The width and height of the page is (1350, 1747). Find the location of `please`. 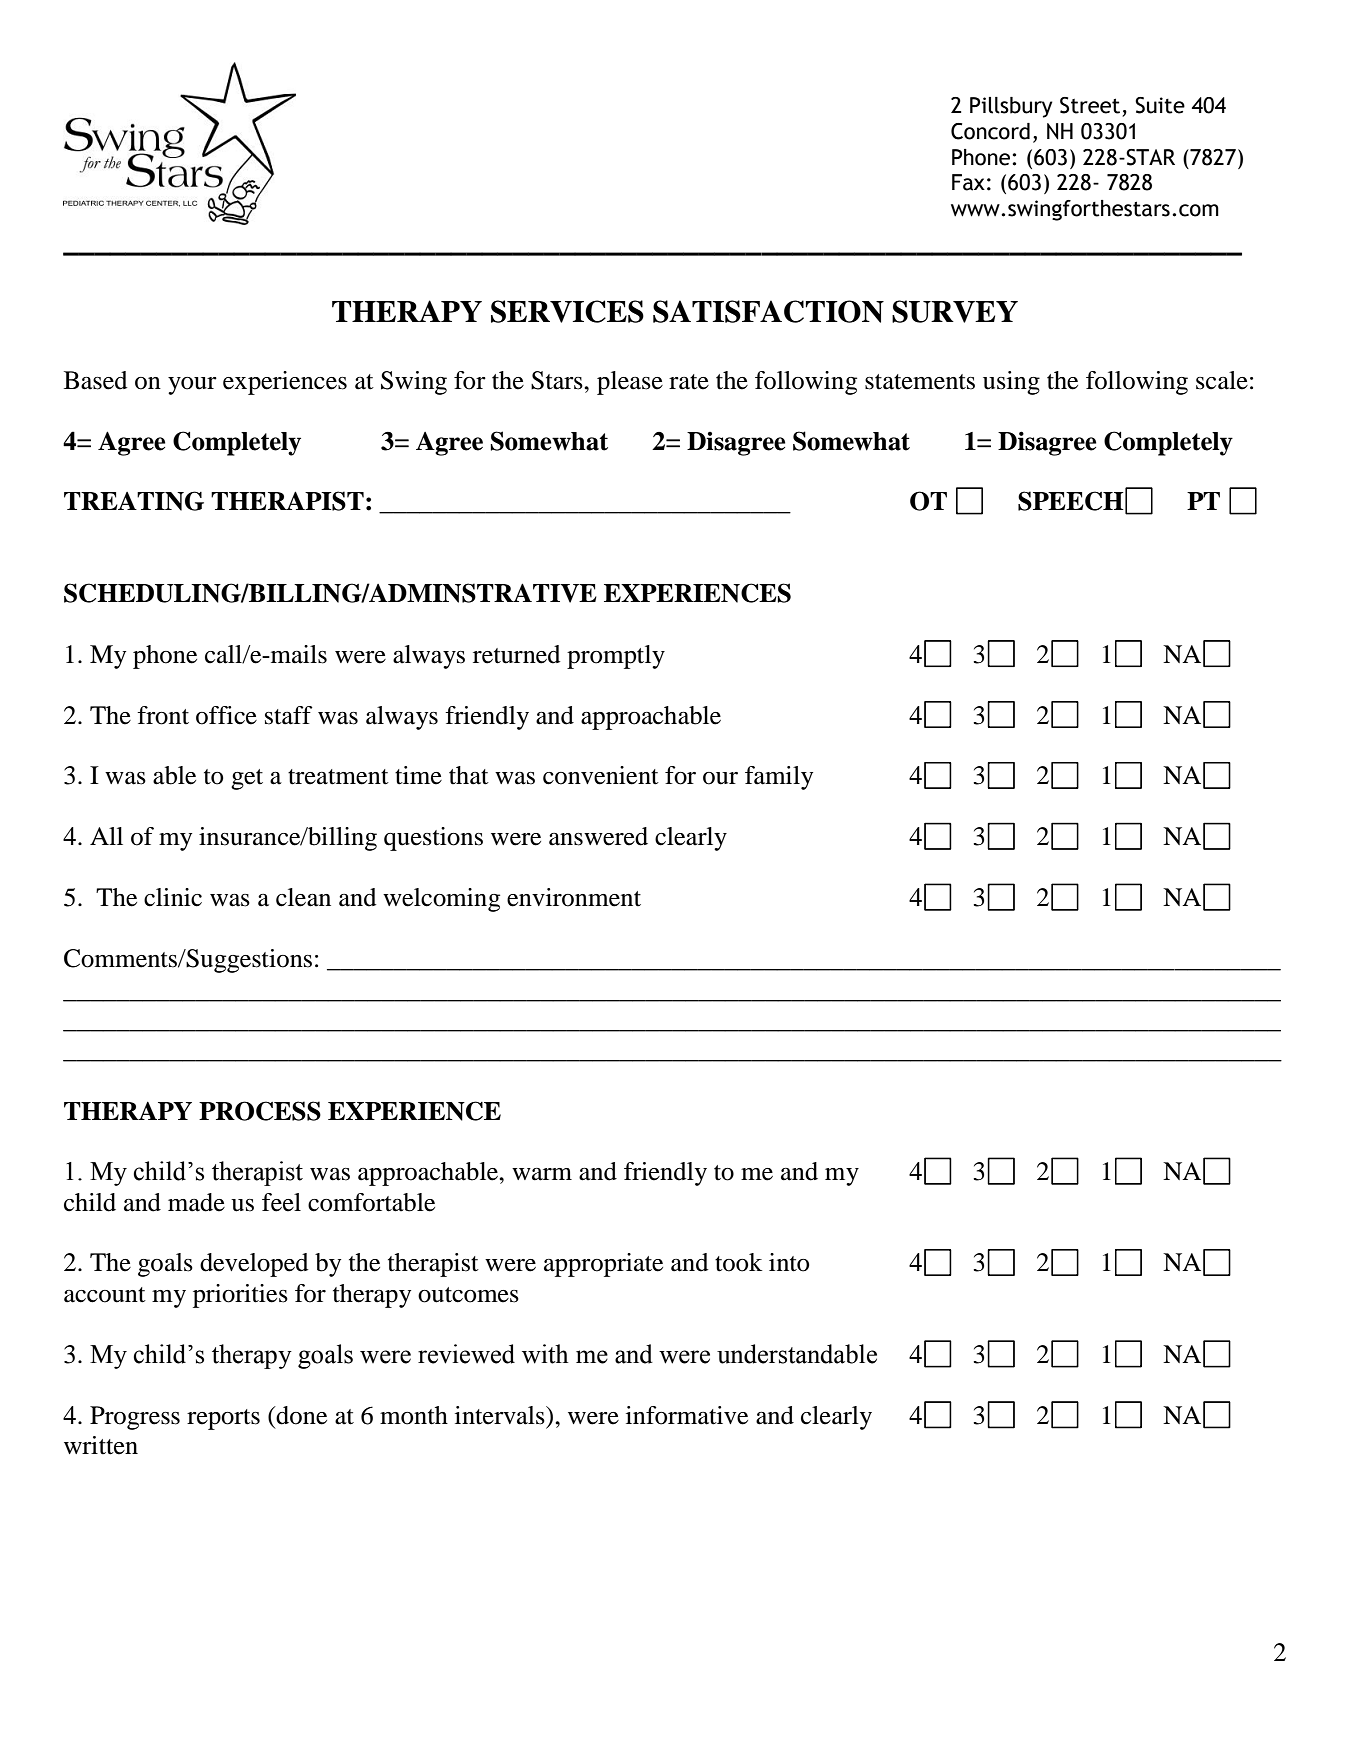

please is located at coordinates (630, 383).
